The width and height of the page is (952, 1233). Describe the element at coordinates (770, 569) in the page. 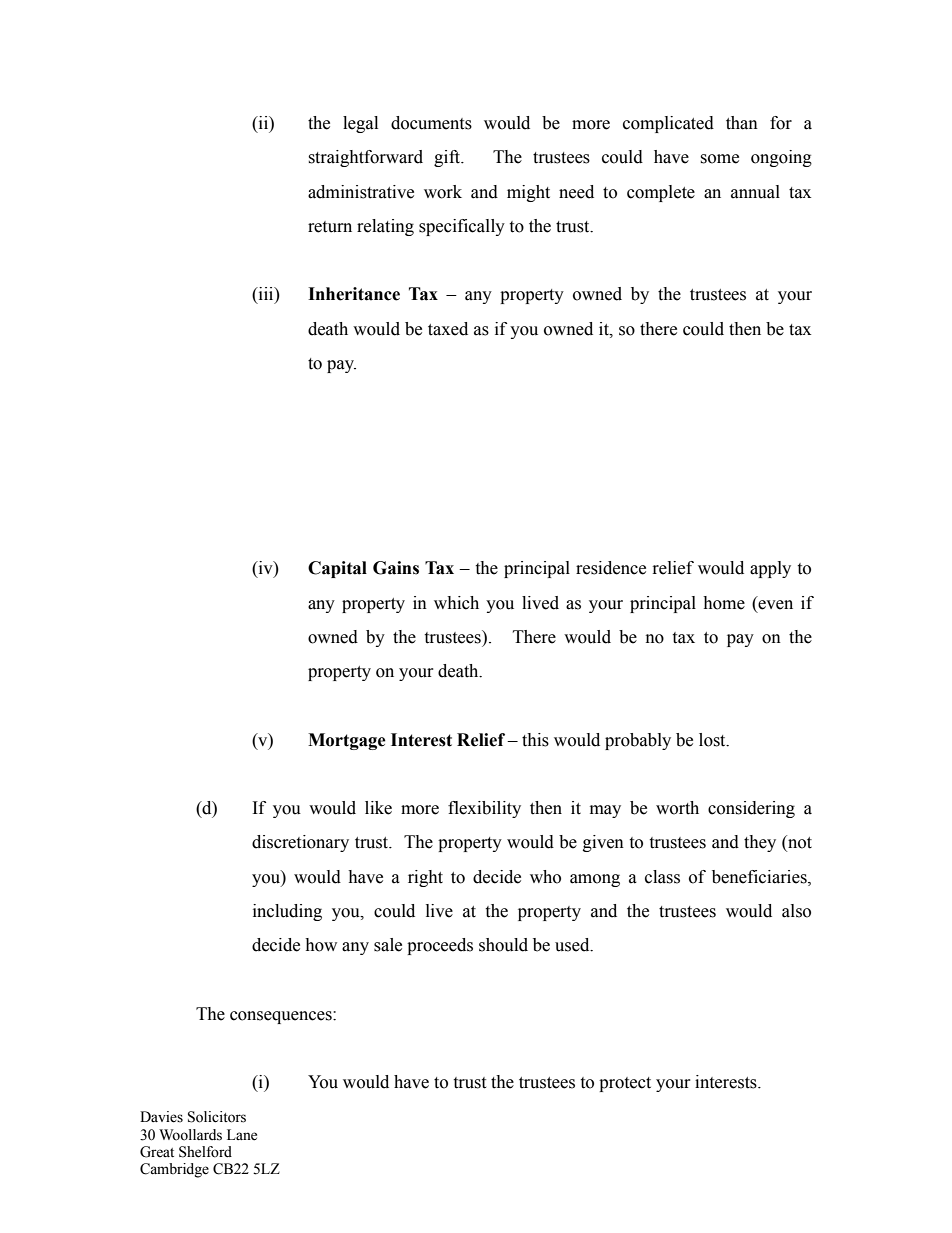

I see `apply` at that location.
